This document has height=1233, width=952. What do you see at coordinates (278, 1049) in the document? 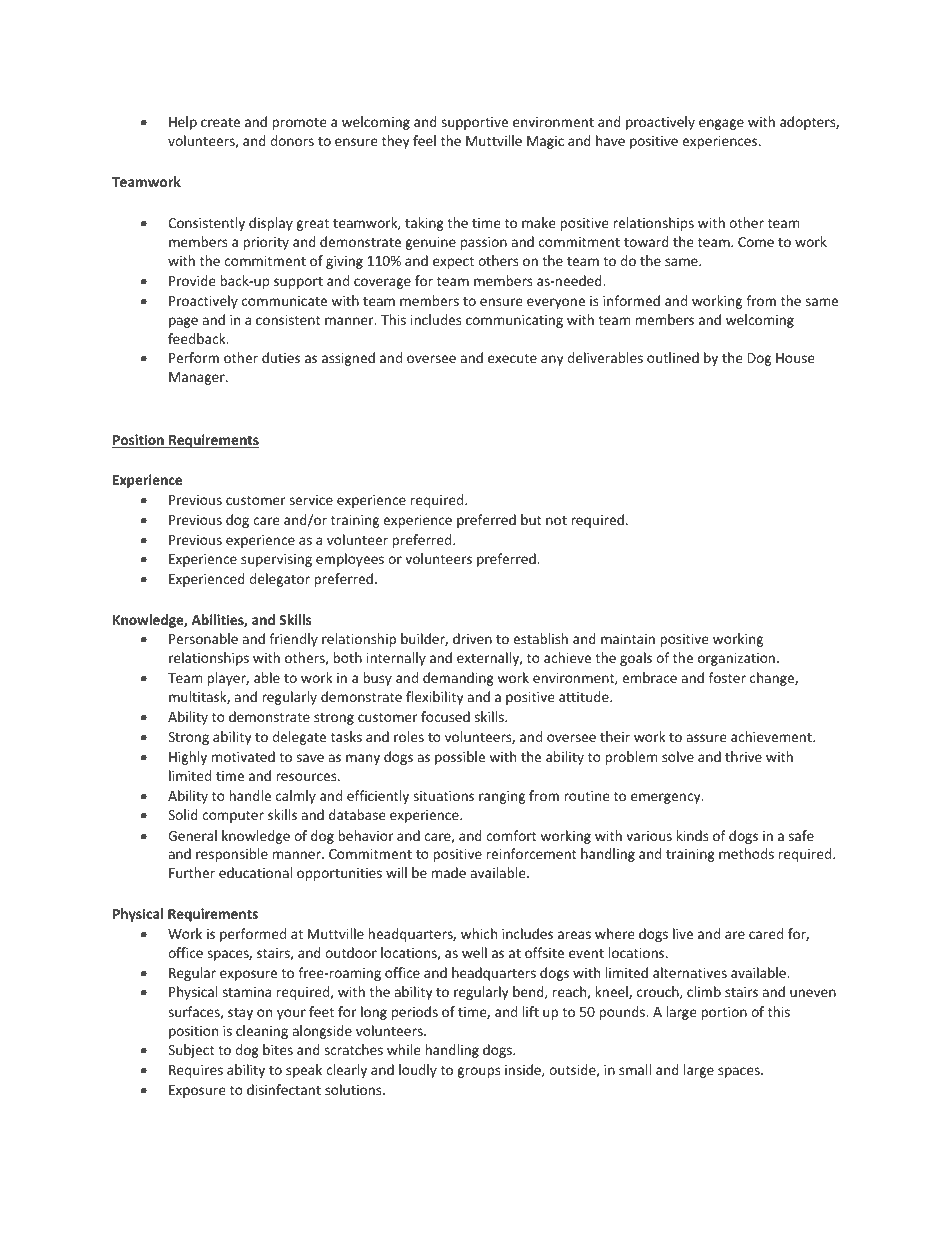
I see `bites` at bounding box center [278, 1049].
